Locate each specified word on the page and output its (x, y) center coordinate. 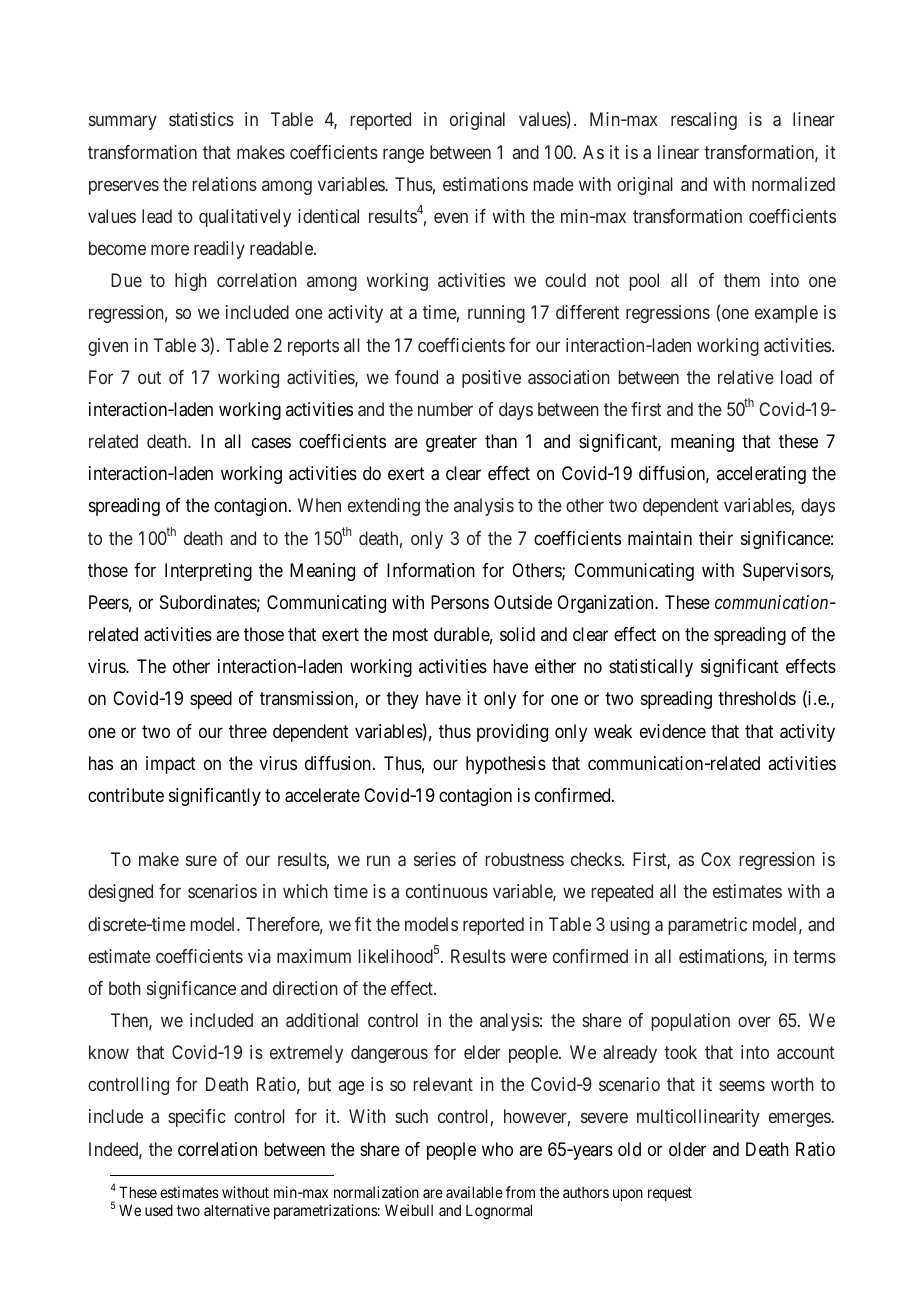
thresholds (757, 698)
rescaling (704, 121)
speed (211, 700)
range (403, 155)
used (159, 1210)
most (410, 634)
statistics (201, 119)
